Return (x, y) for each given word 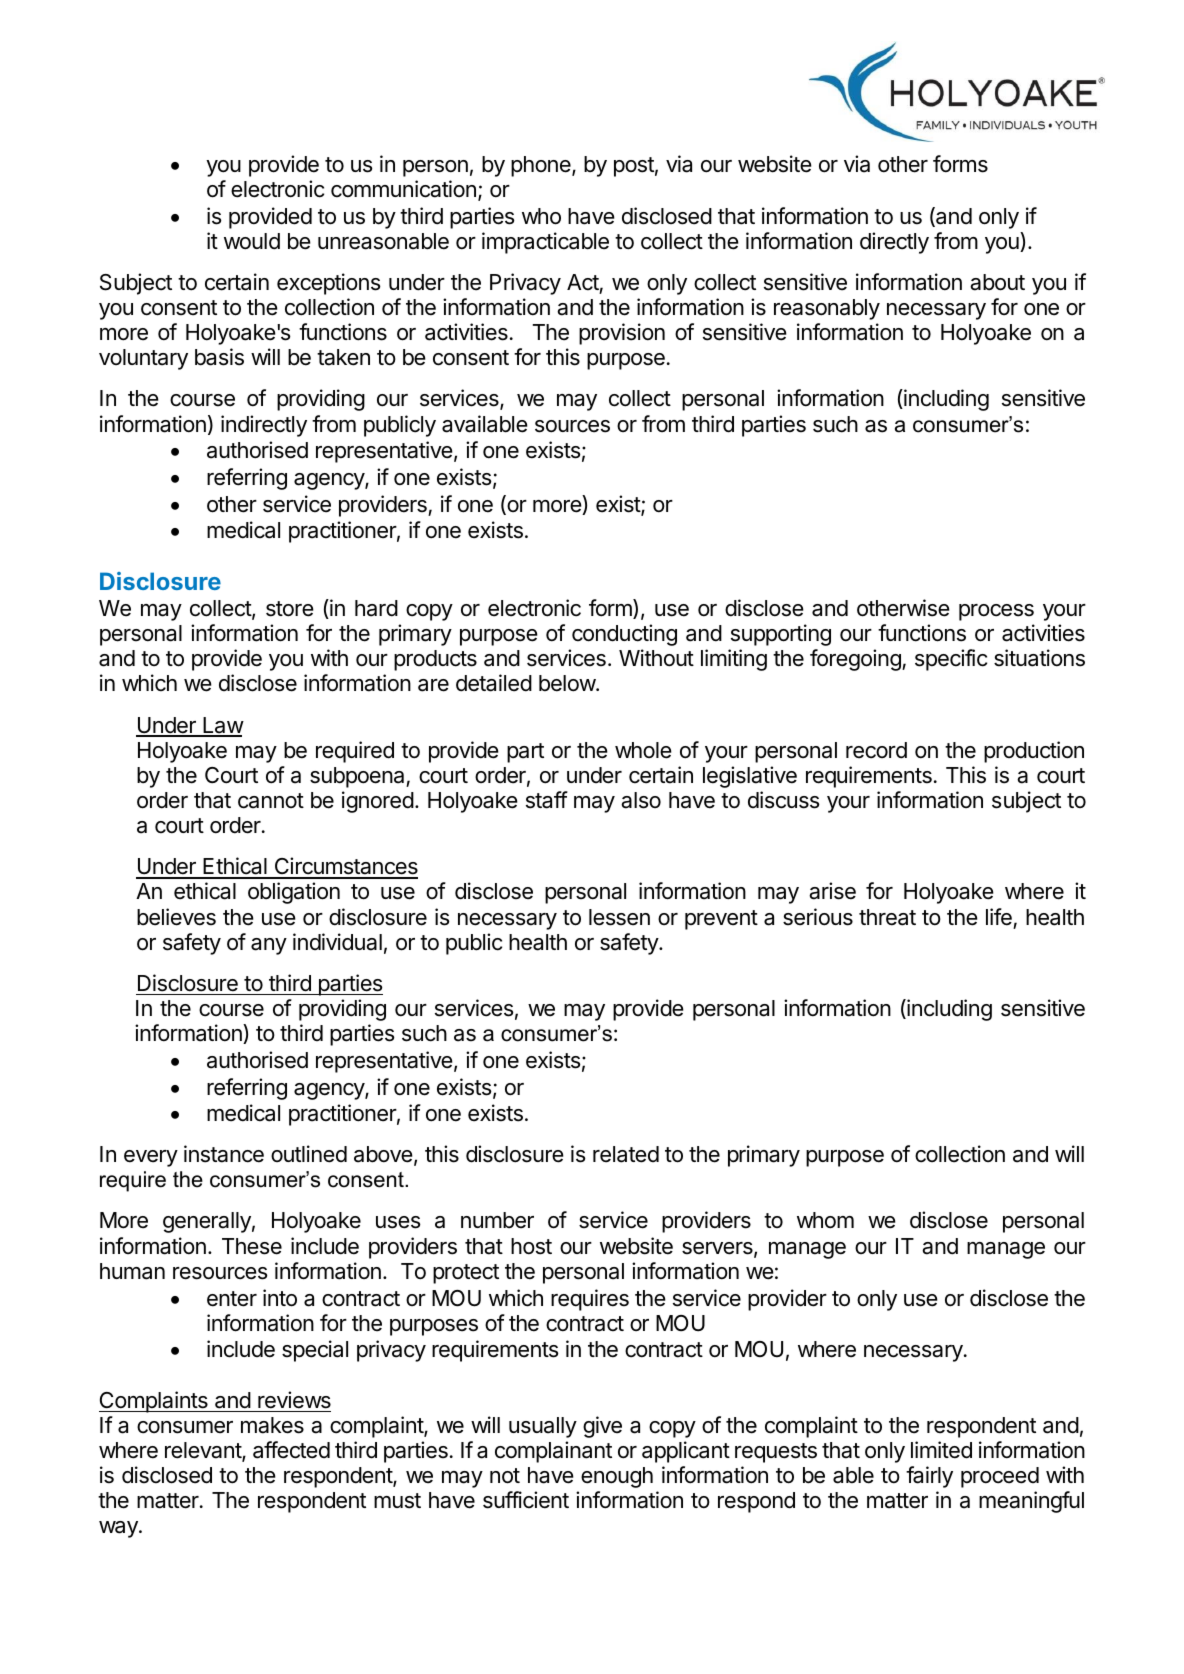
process (996, 612)
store (290, 609)
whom (825, 1220)
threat (887, 917)
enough (617, 1477)
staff (547, 800)
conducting (624, 635)
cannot (271, 801)
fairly (929, 1477)
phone (542, 166)
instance (224, 1154)
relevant (204, 1451)
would (252, 241)
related (626, 1154)
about (997, 282)
